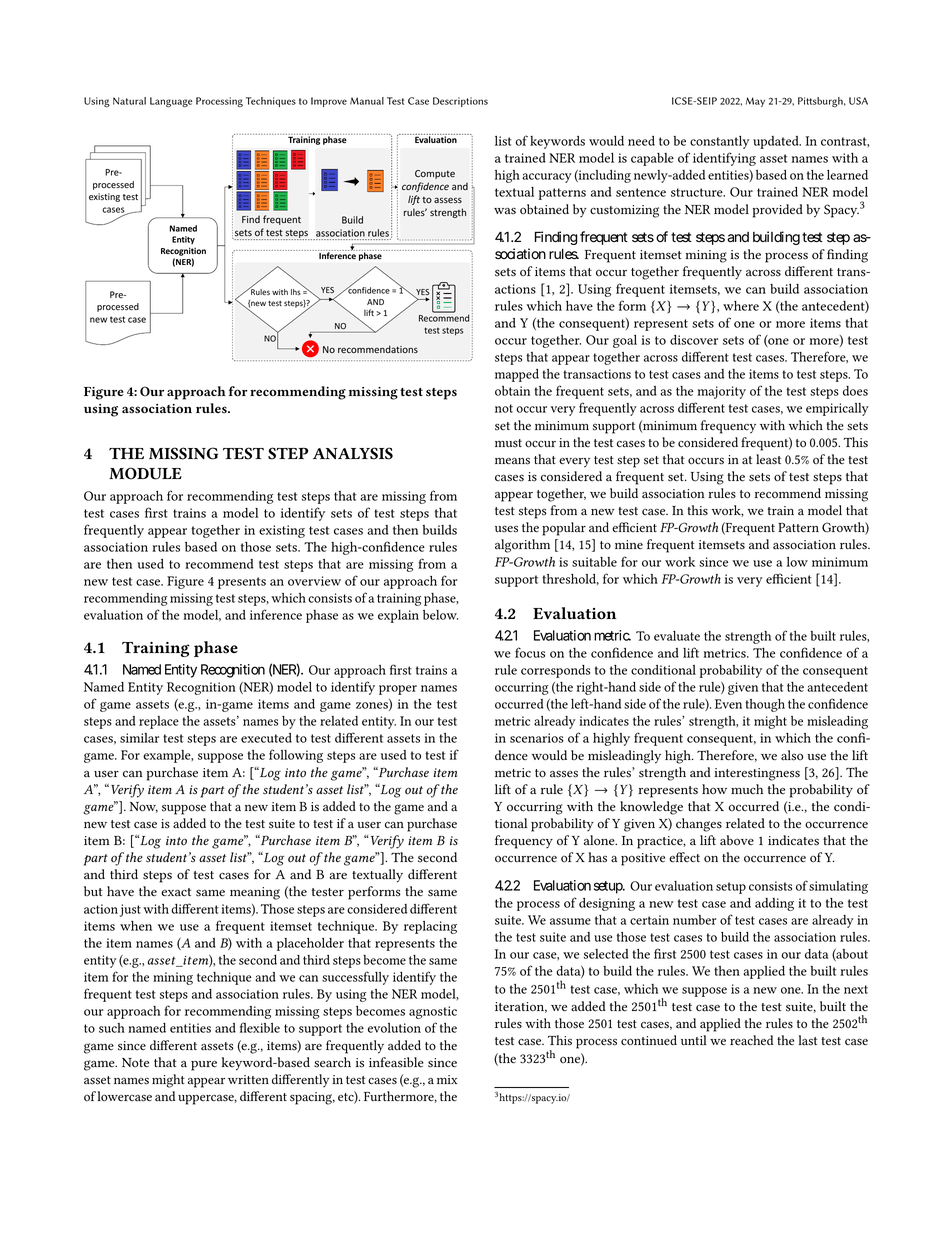 Image resolution: width=952 pixels, height=1233 pixels. What do you see at coordinates (777, 142) in the image?
I see `updated` at bounding box center [777, 142].
